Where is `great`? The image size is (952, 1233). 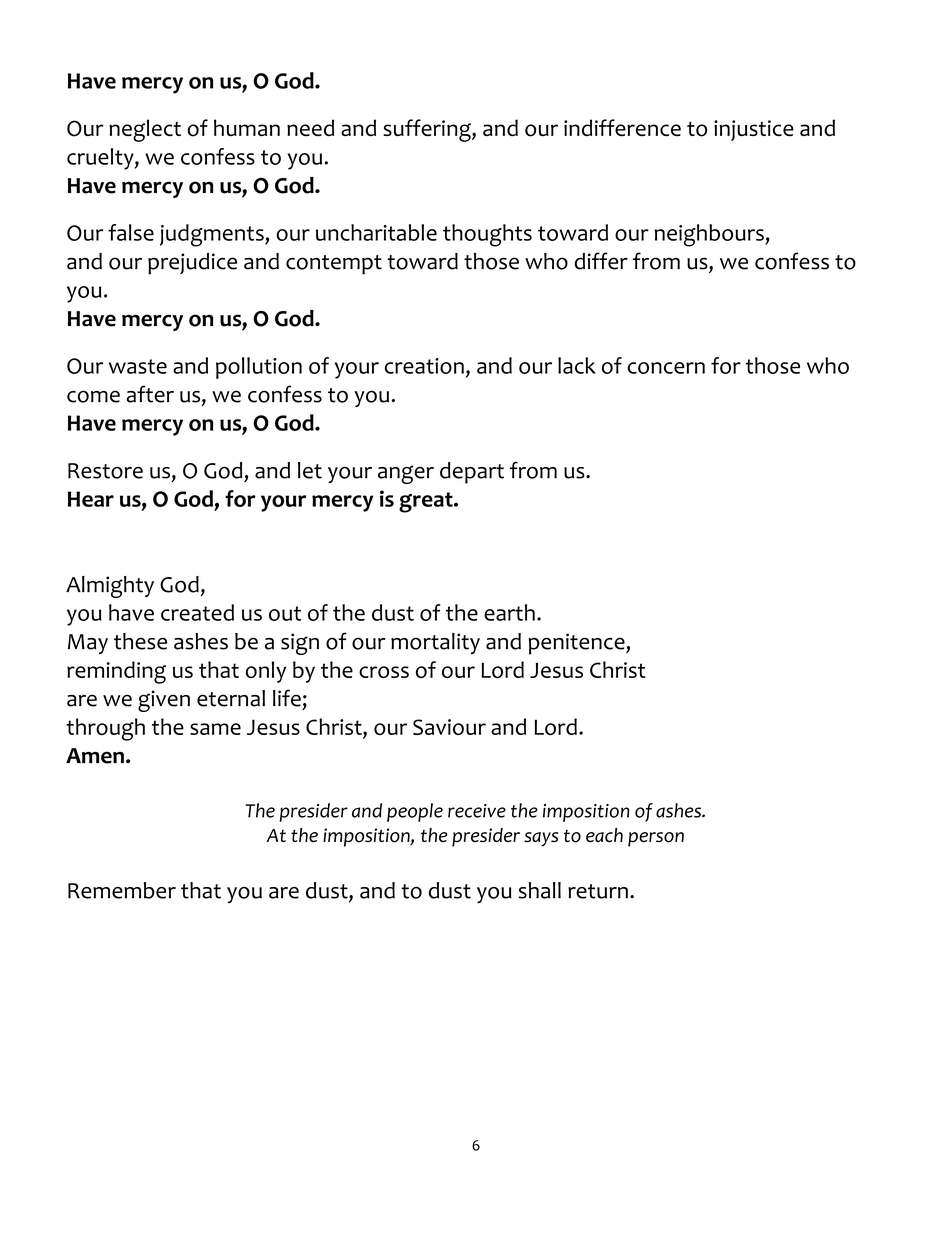
great is located at coordinates (427, 502).
